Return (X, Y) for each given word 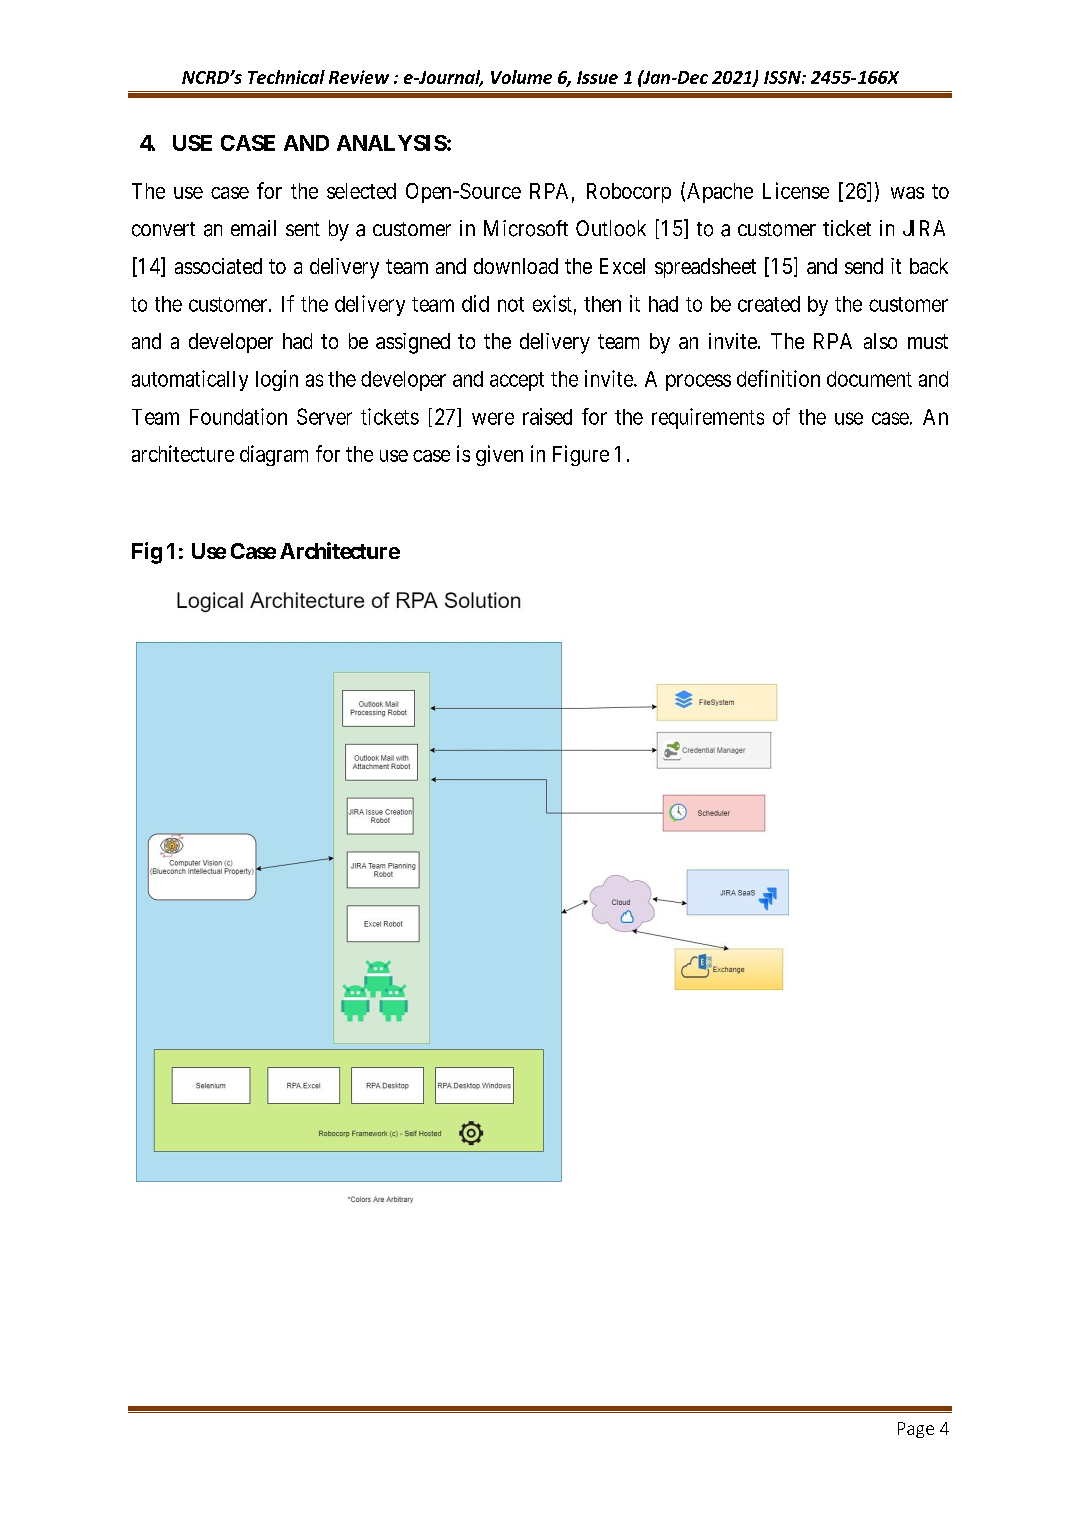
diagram (274, 455)
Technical (286, 77)
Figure (581, 455)
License (796, 190)
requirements (708, 418)
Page (916, 1430)
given (499, 455)
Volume (521, 77)
